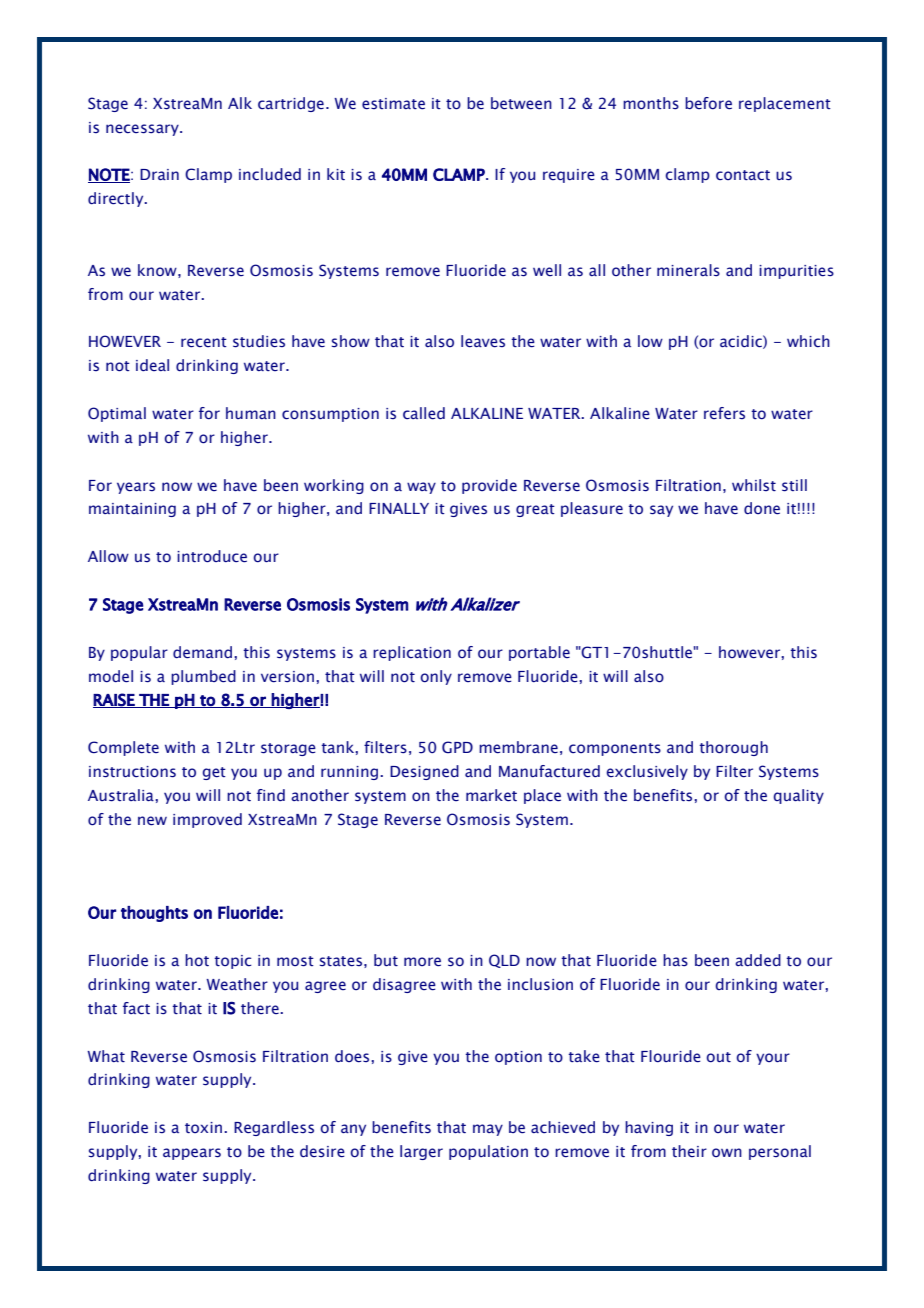  I want to click on necessary, so click(143, 130).
